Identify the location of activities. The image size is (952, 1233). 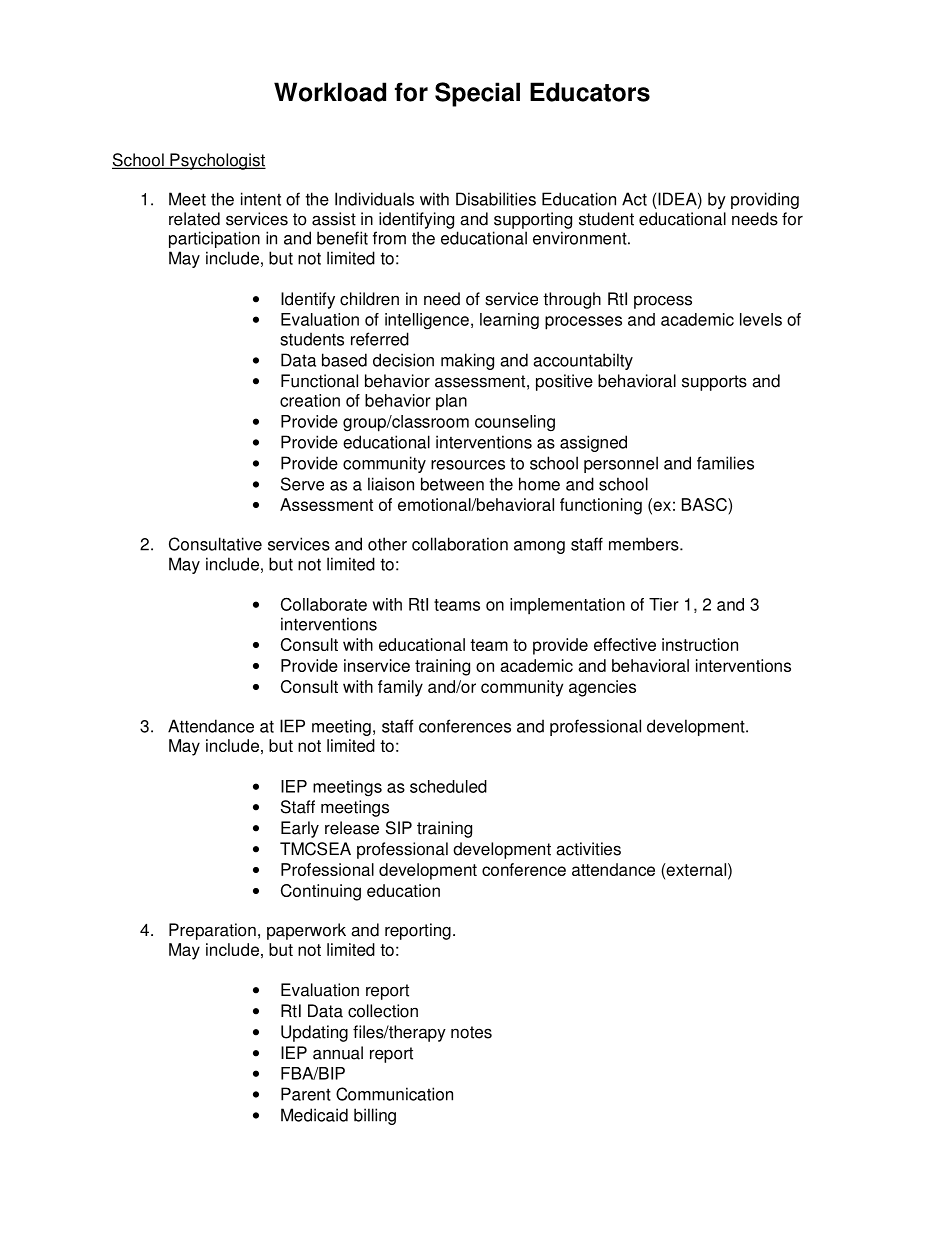
(588, 849).
